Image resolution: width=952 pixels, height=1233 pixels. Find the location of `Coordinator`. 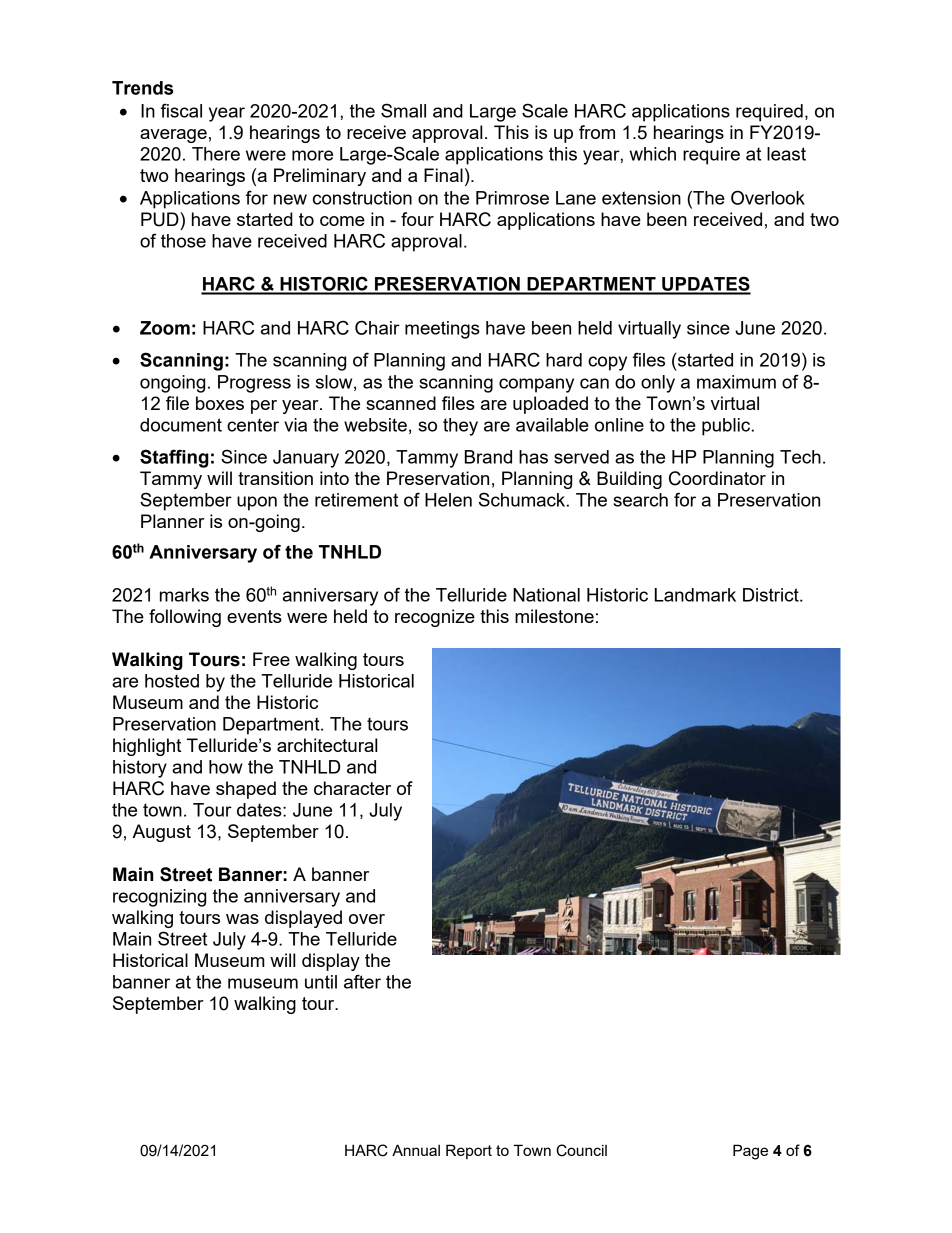

Coordinator is located at coordinates (717, 478).
